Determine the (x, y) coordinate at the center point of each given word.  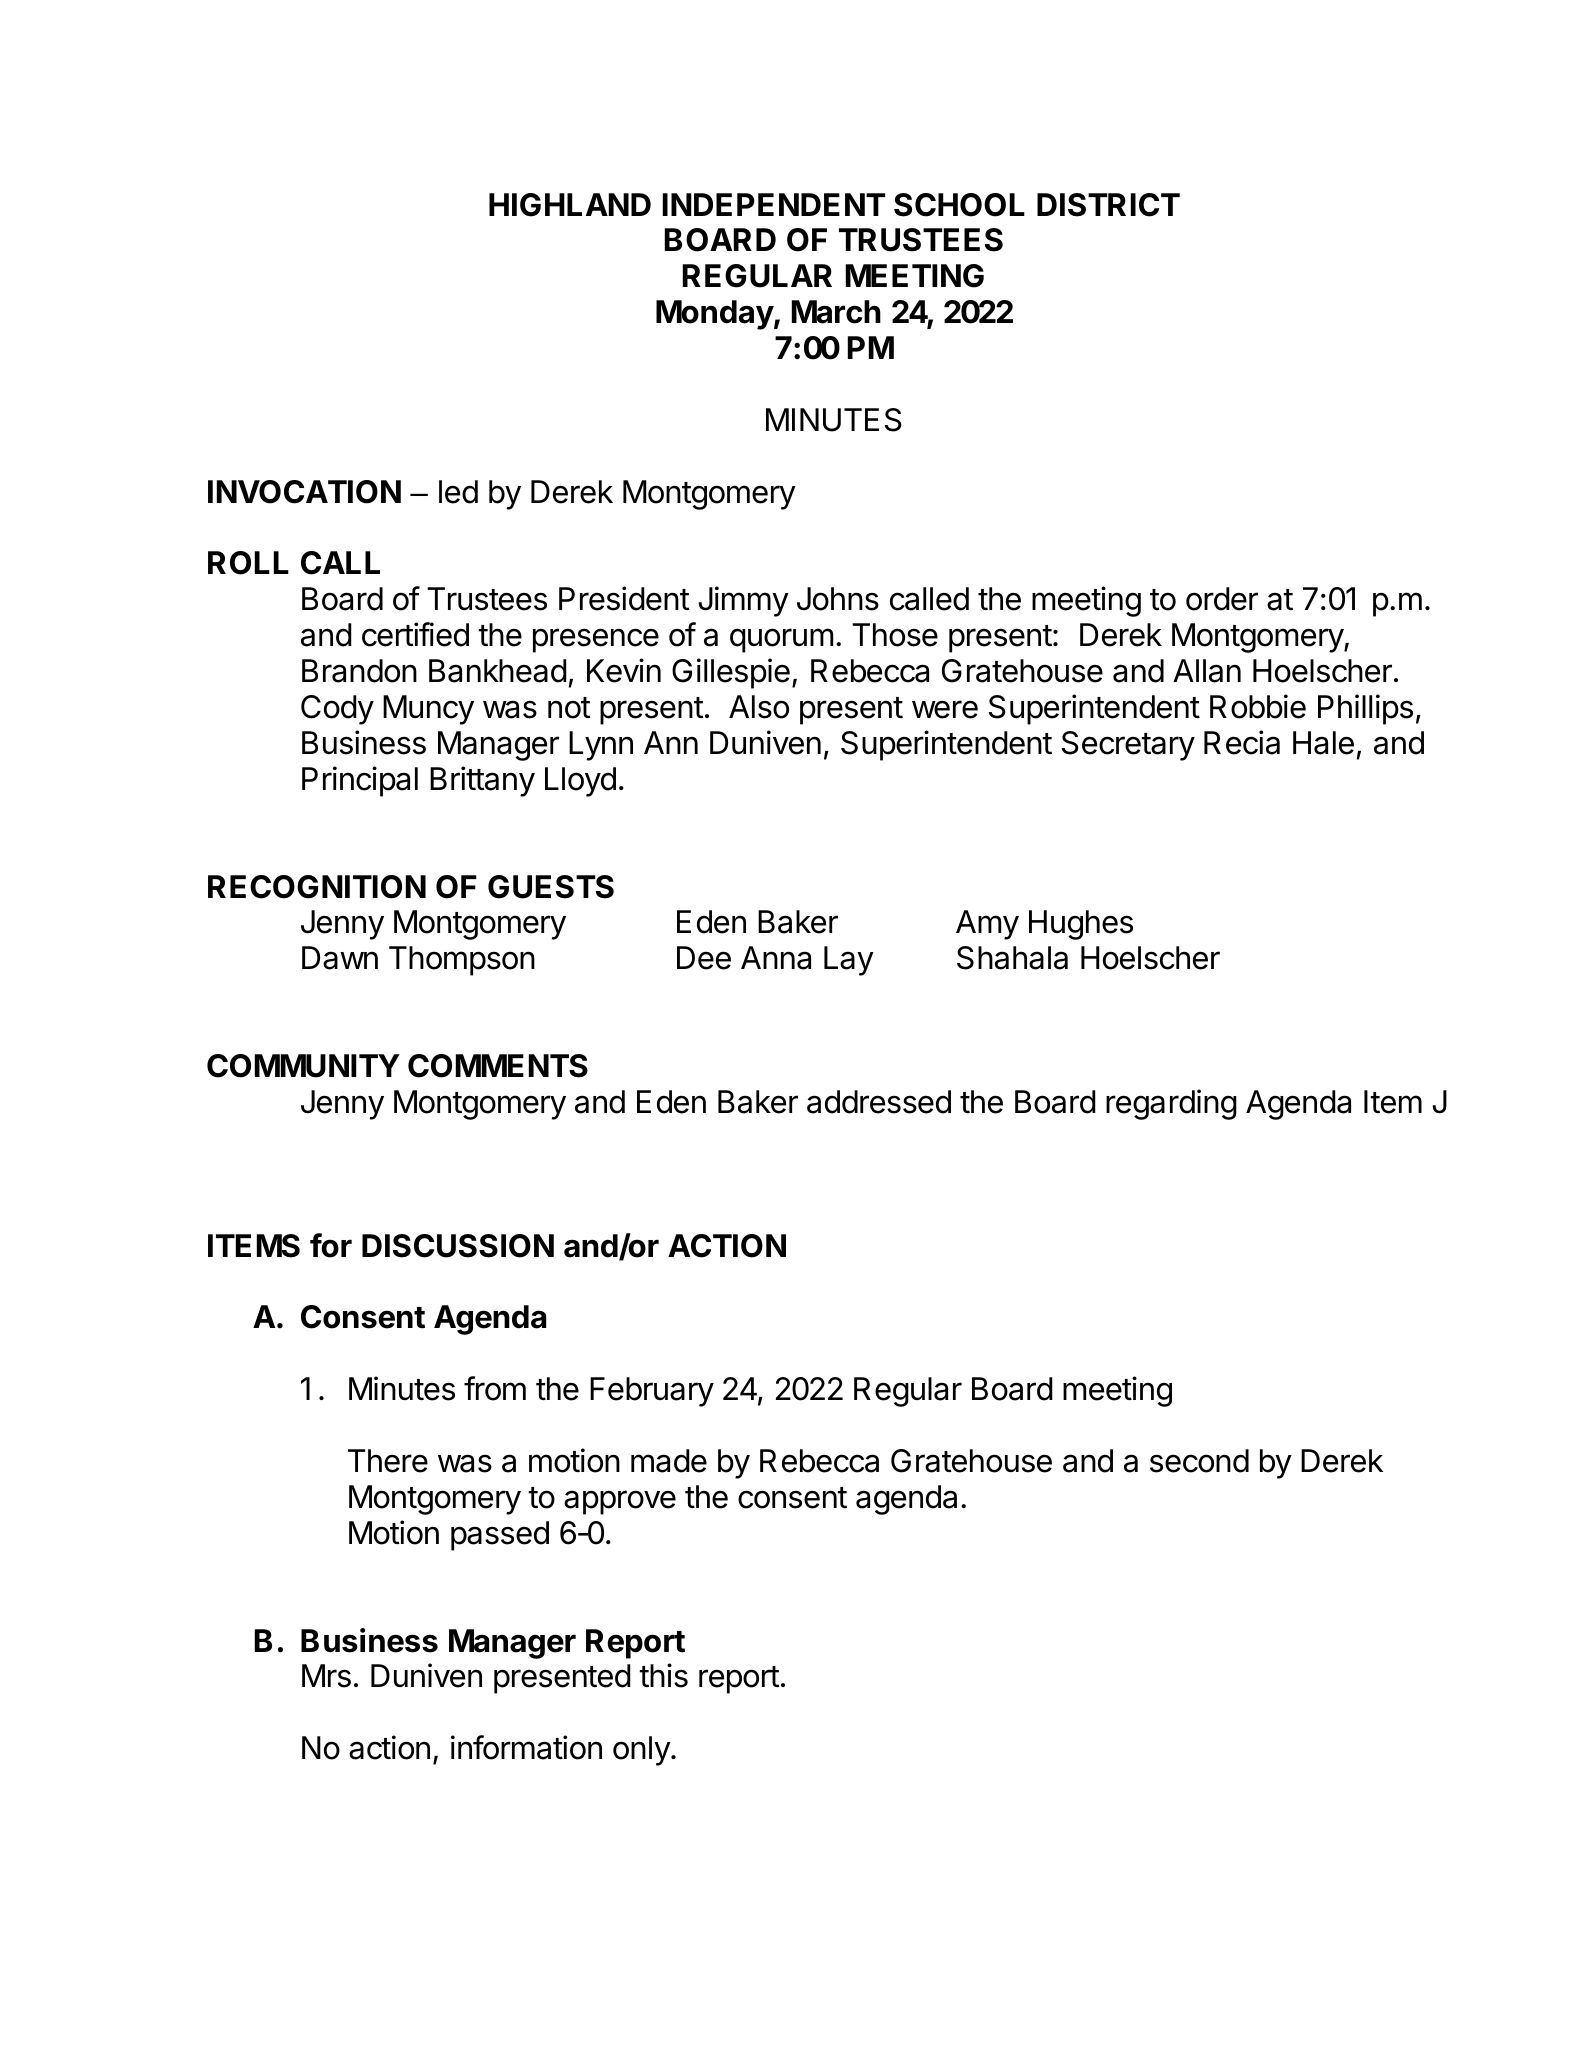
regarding (1171, 1104)
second (1199, 1461)
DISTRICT (1108, 205)
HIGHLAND (570, 205)
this (663, 1675)
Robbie (1258, 706)
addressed (879, 1102)
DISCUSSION (458, 1246)
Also (759, 707)
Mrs (326, 1676)
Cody (337, 710)
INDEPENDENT (774, 204)
